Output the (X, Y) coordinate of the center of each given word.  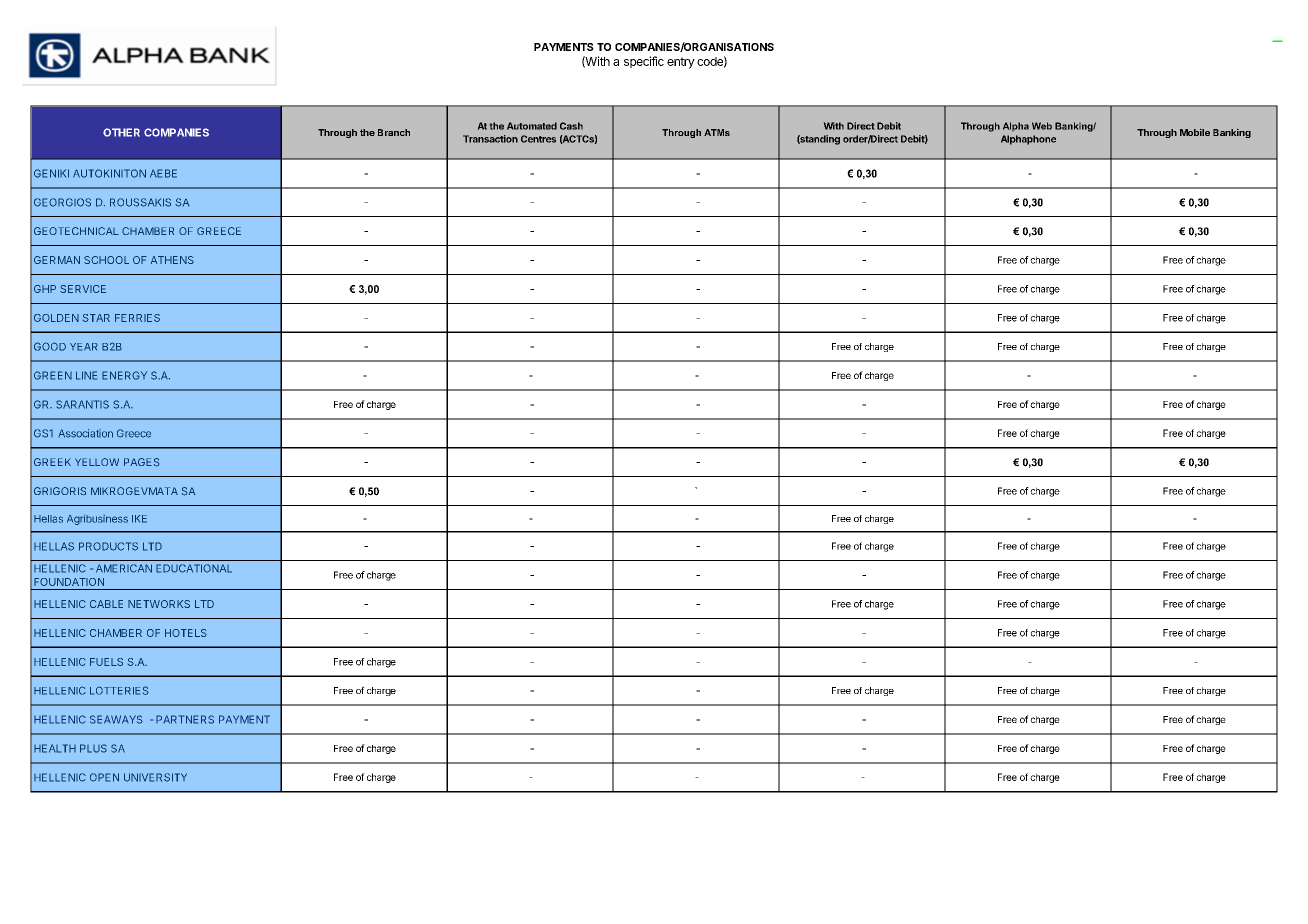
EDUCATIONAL (194, 568)
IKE (139, 519)
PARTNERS (185, 719)
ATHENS (172, 260)
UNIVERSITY (155, 777)
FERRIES (137, 318)
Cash (571, 126)
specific (644, 62)
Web (1042, 126)
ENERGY (124, 375)
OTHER (121, 132)
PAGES (141, 462)
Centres (538, 139)
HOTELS (186, 633)
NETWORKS (159, 604)
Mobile (1195, 132)
